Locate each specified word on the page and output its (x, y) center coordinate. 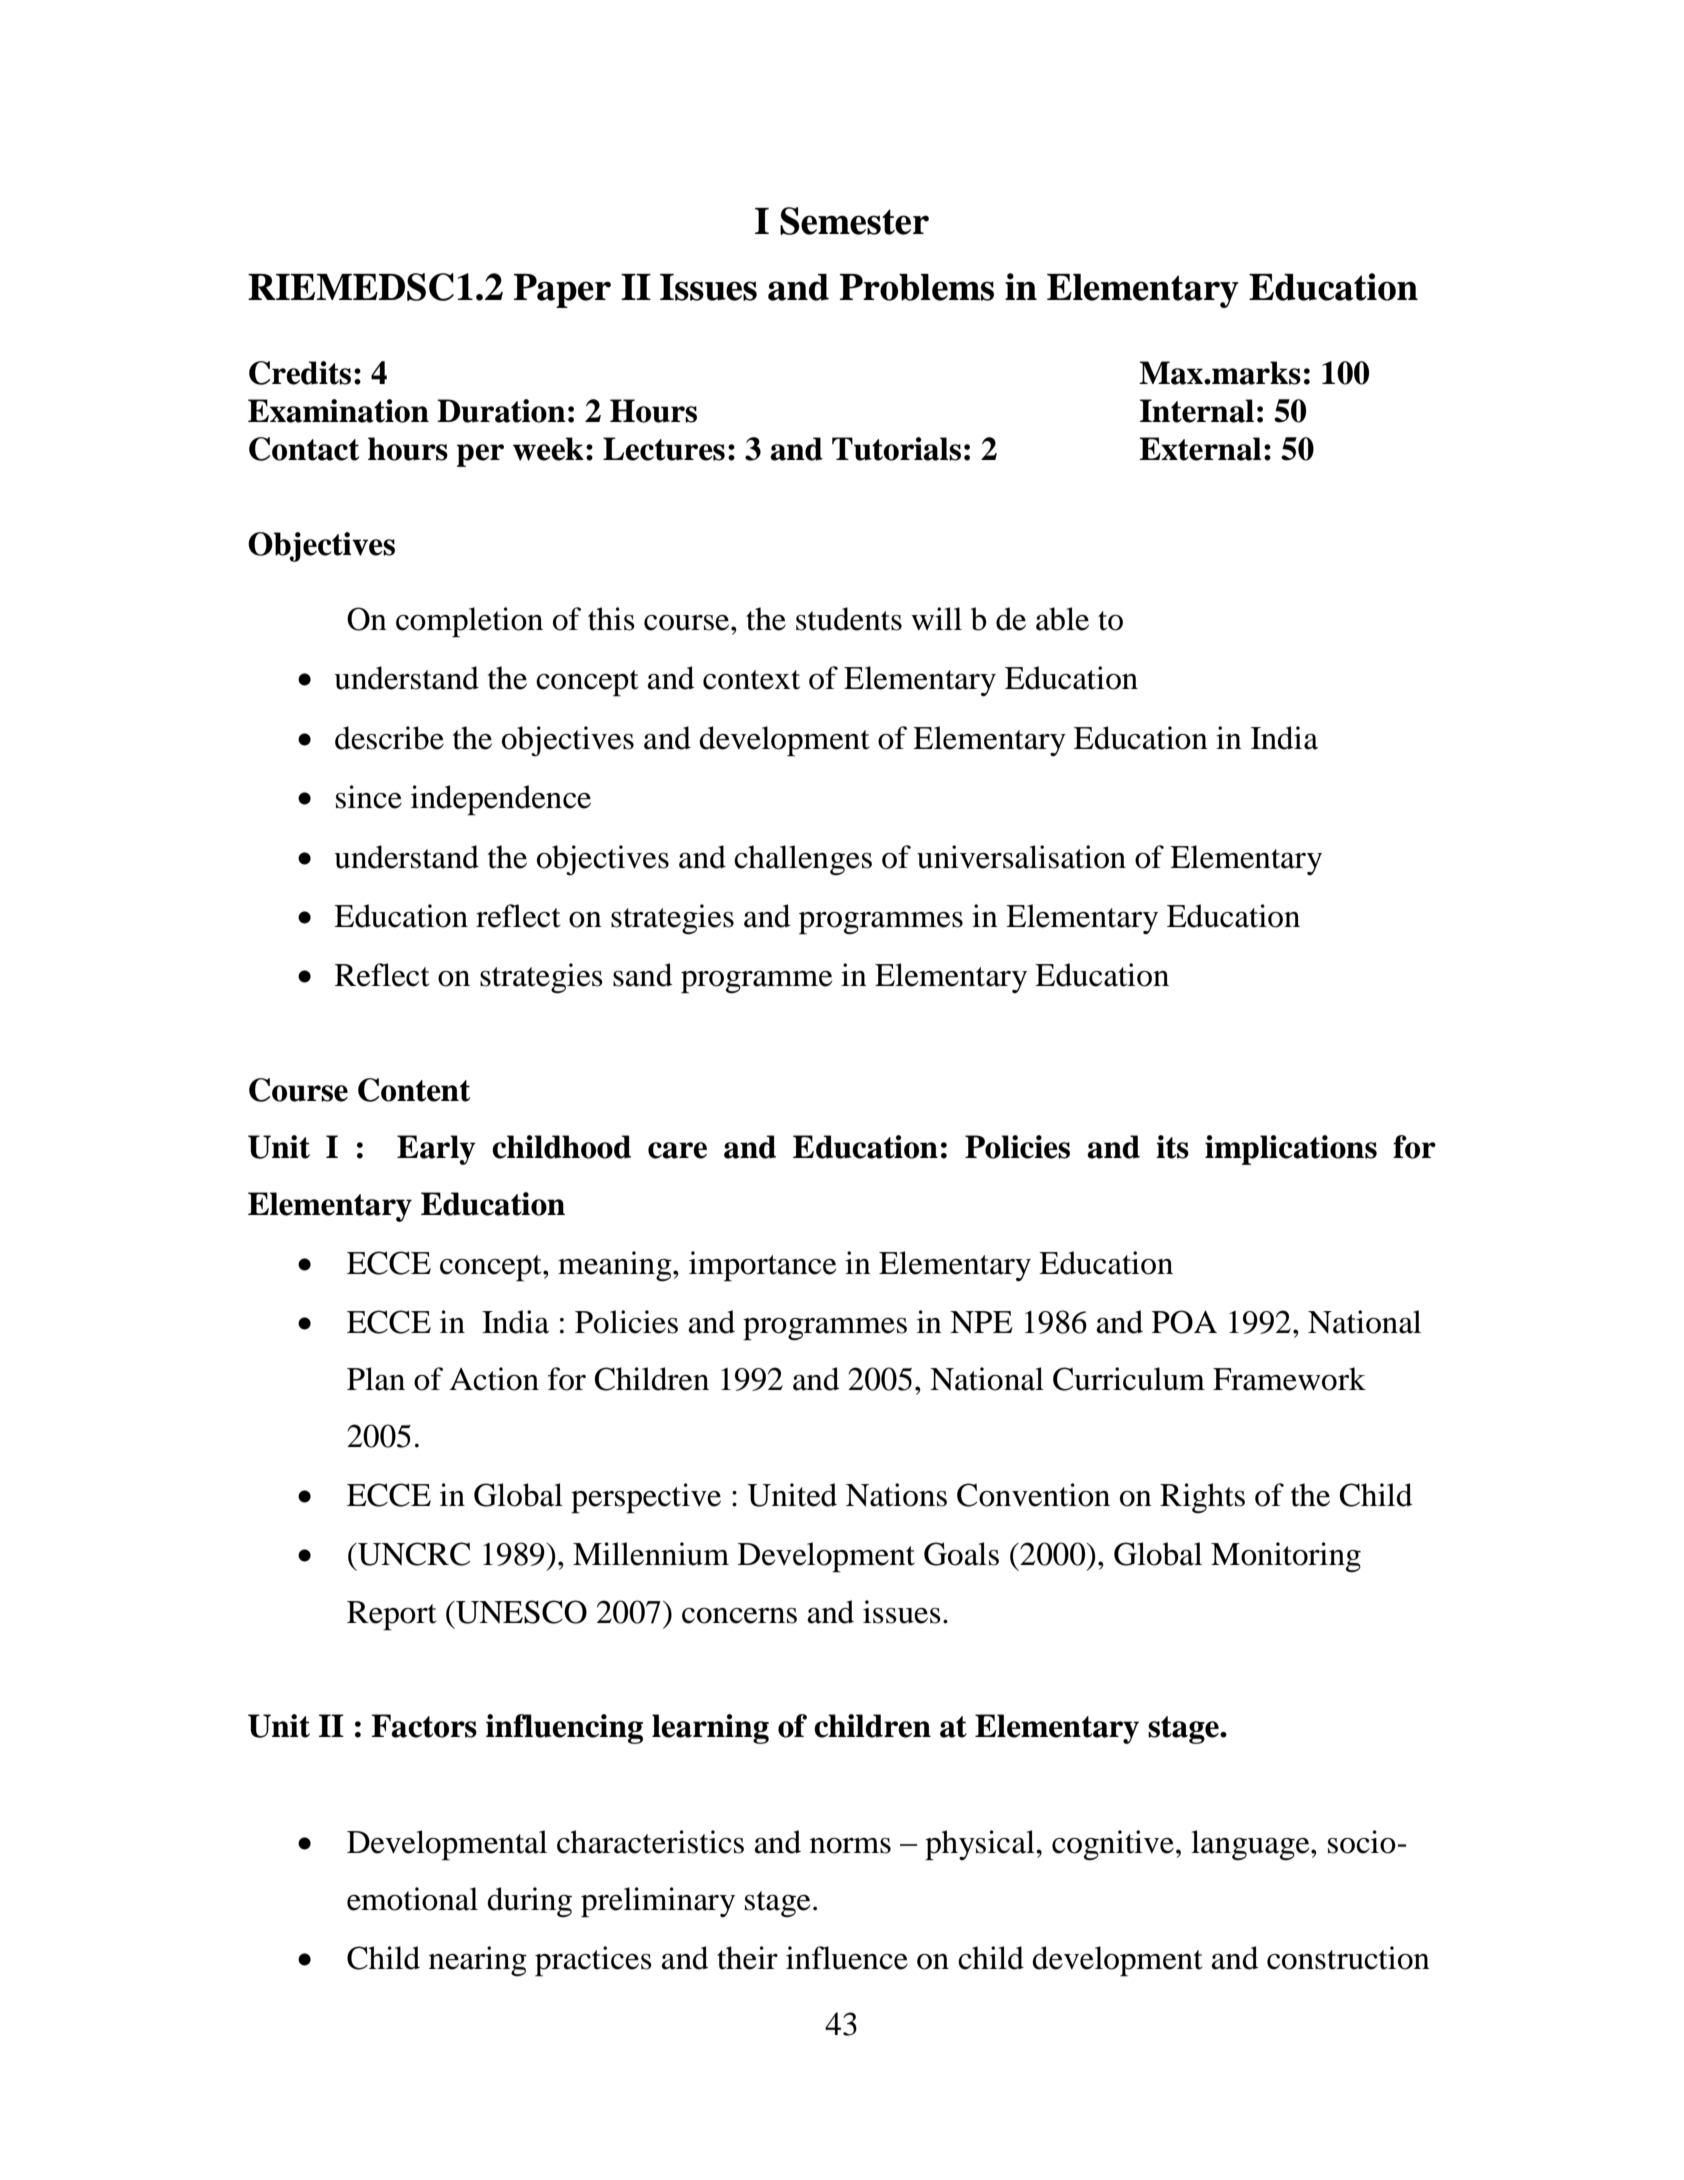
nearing (478, 1961)
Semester (854, 221)
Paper (562, 291)
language (1251, 1845)
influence (847, 1958)
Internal (1197, 411)
